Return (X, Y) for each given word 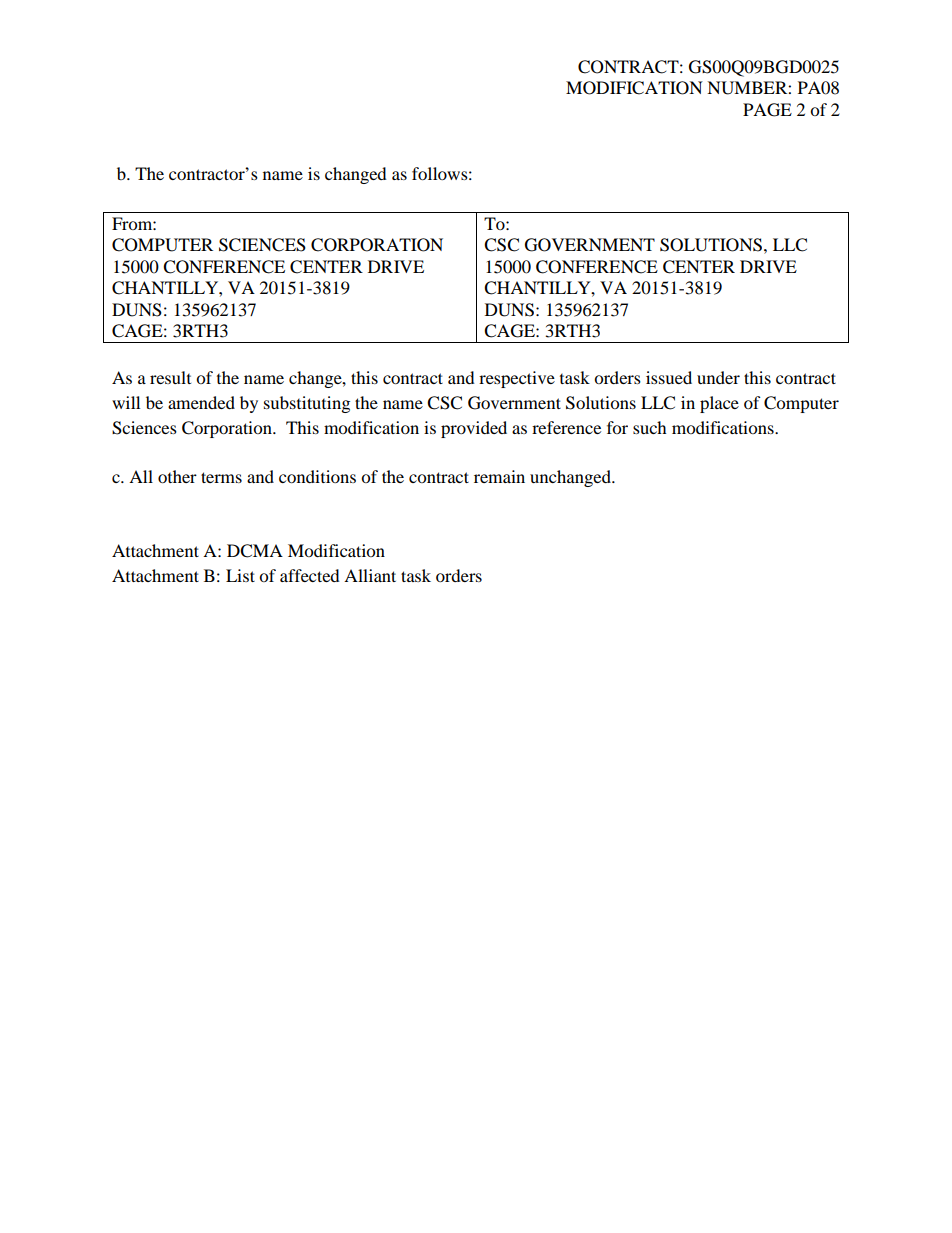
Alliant (370, 575)
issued (669, 377)
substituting (307, 404)
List (240, 575)
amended (201, 402)
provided (474, 429)
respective (517, 379)
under (718, 377)
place (719, 404)
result (170, 377)
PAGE (767, 110)
